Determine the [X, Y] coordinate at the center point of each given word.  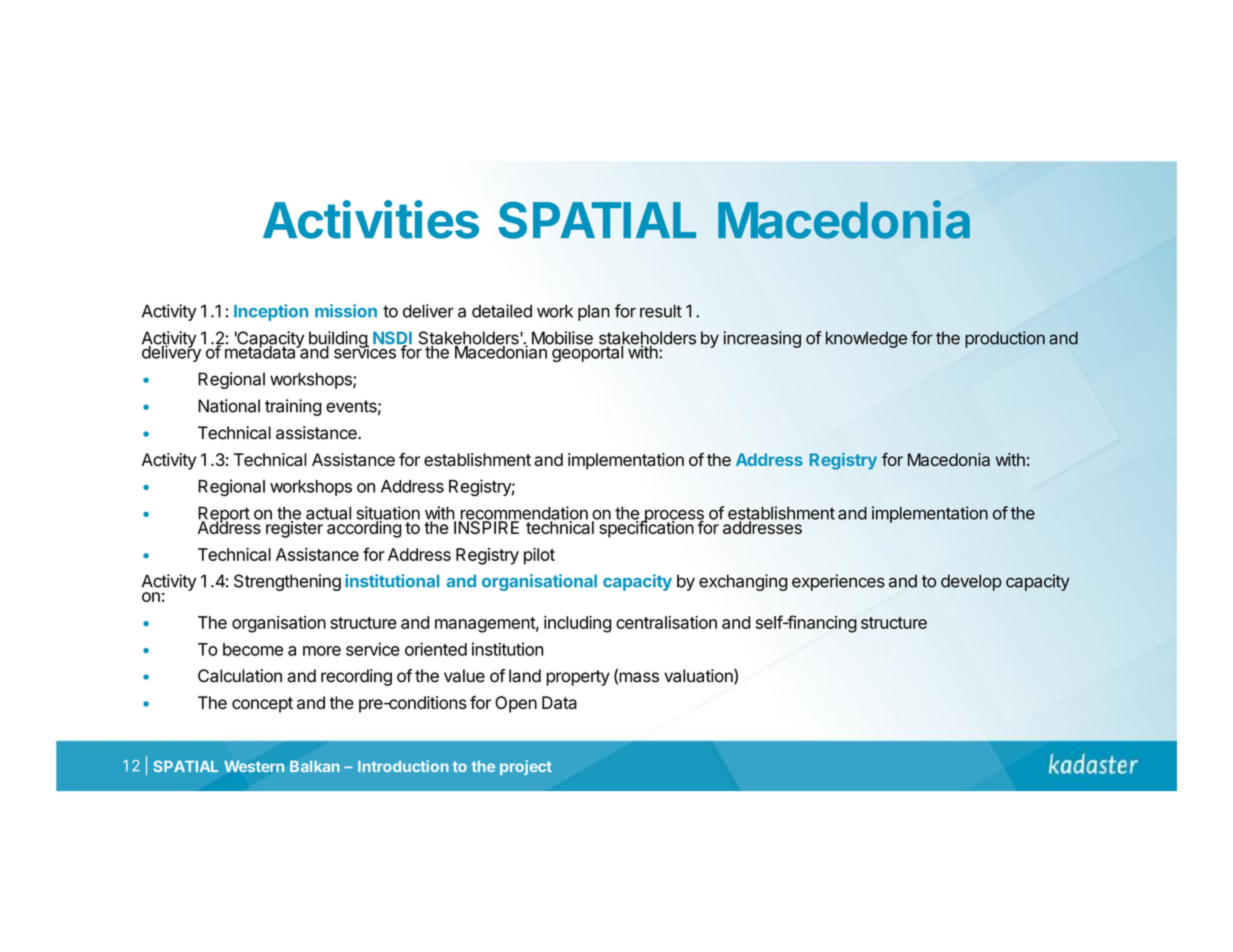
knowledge [866, 339]
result [661, 311]
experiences [838, 582]
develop [971, 582]
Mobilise [562, 338]
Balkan [315, 766]
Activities [371, 219]
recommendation [523, 514]
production [1005, 339]
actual [328, 513]
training [293, 407]
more [322, 651]
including [578, 624]
